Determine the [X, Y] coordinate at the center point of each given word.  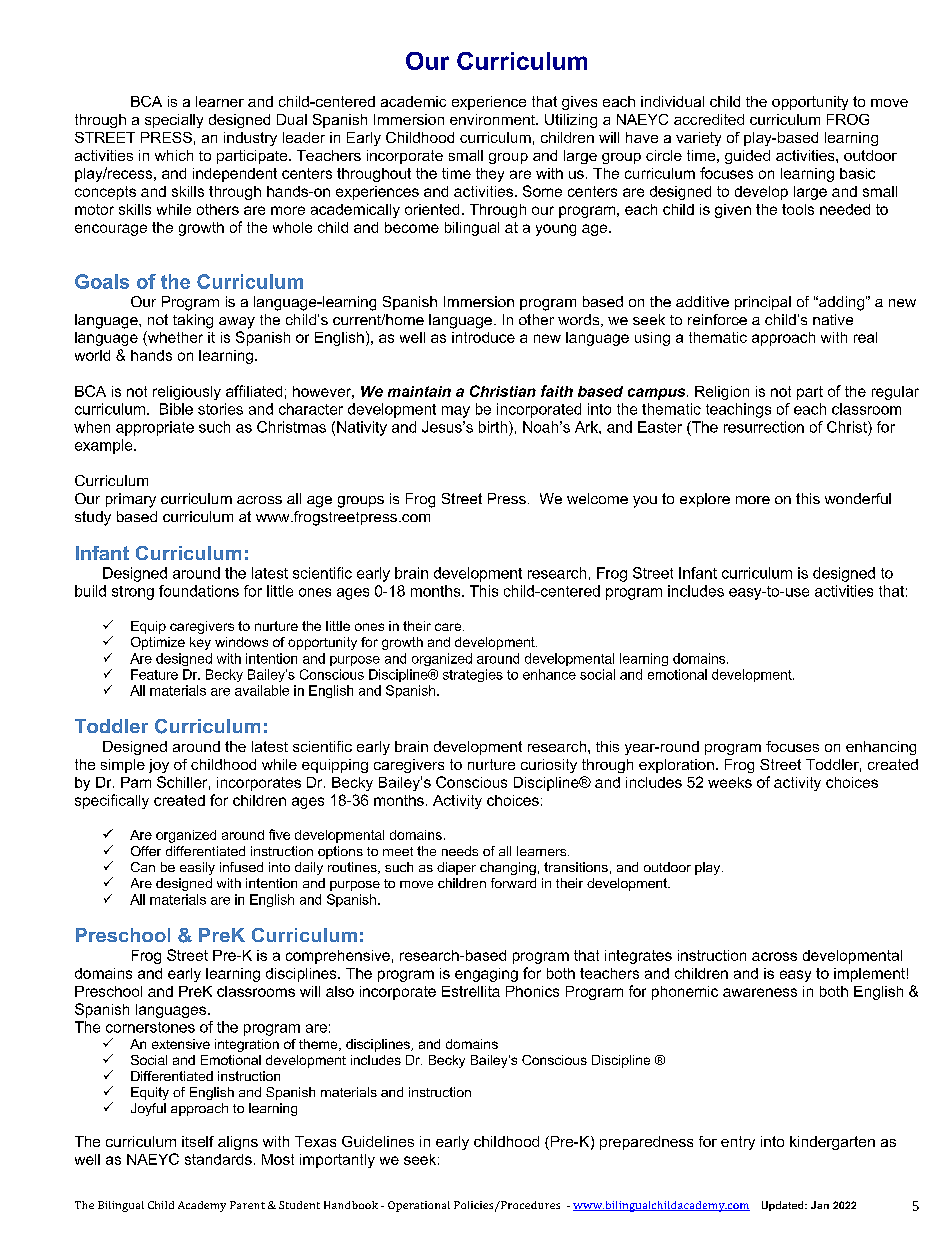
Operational [419, 1206]
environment [493, 119]
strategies [473, 675]
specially [174, 121]
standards [218, 1159]
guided [747, 157]
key [200, 643]
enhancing [881, 748]
